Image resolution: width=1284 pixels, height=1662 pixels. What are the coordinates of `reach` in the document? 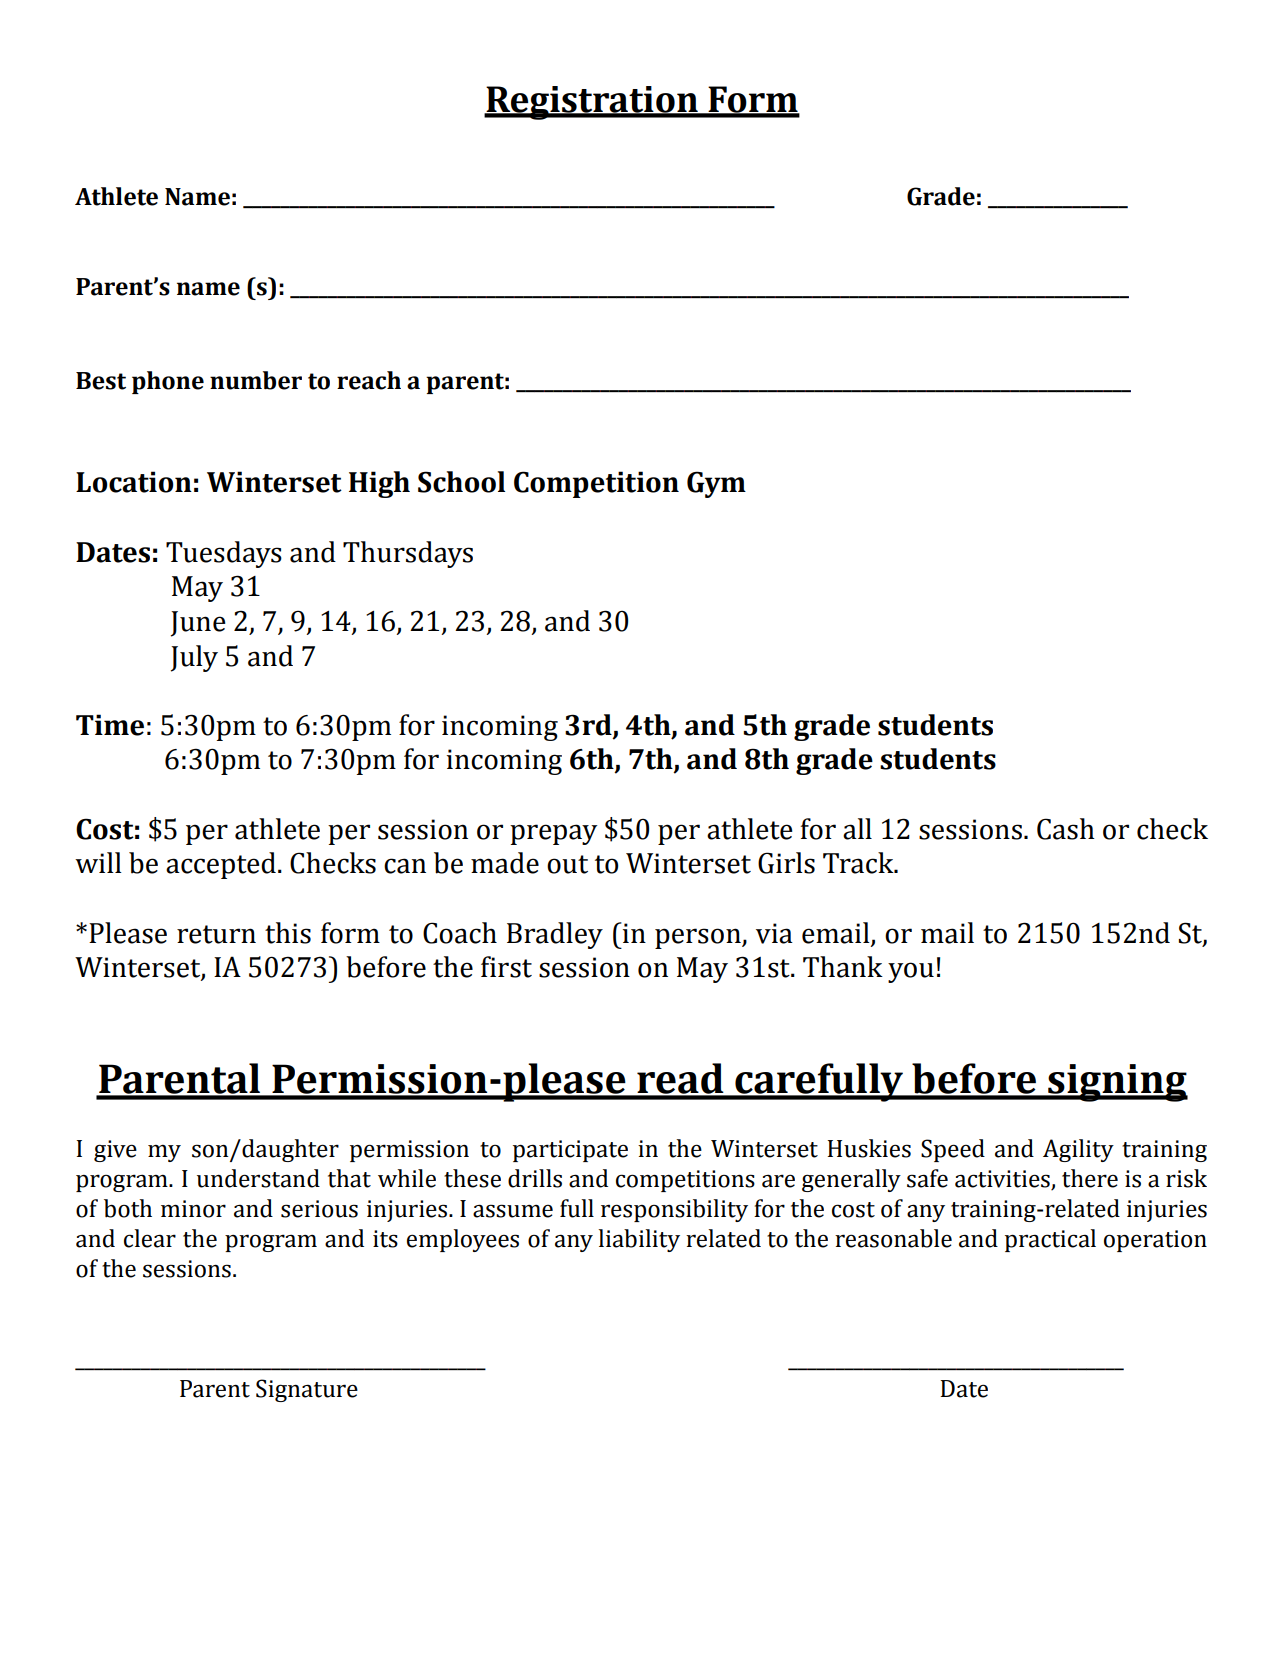 It's located at (369, 380).
